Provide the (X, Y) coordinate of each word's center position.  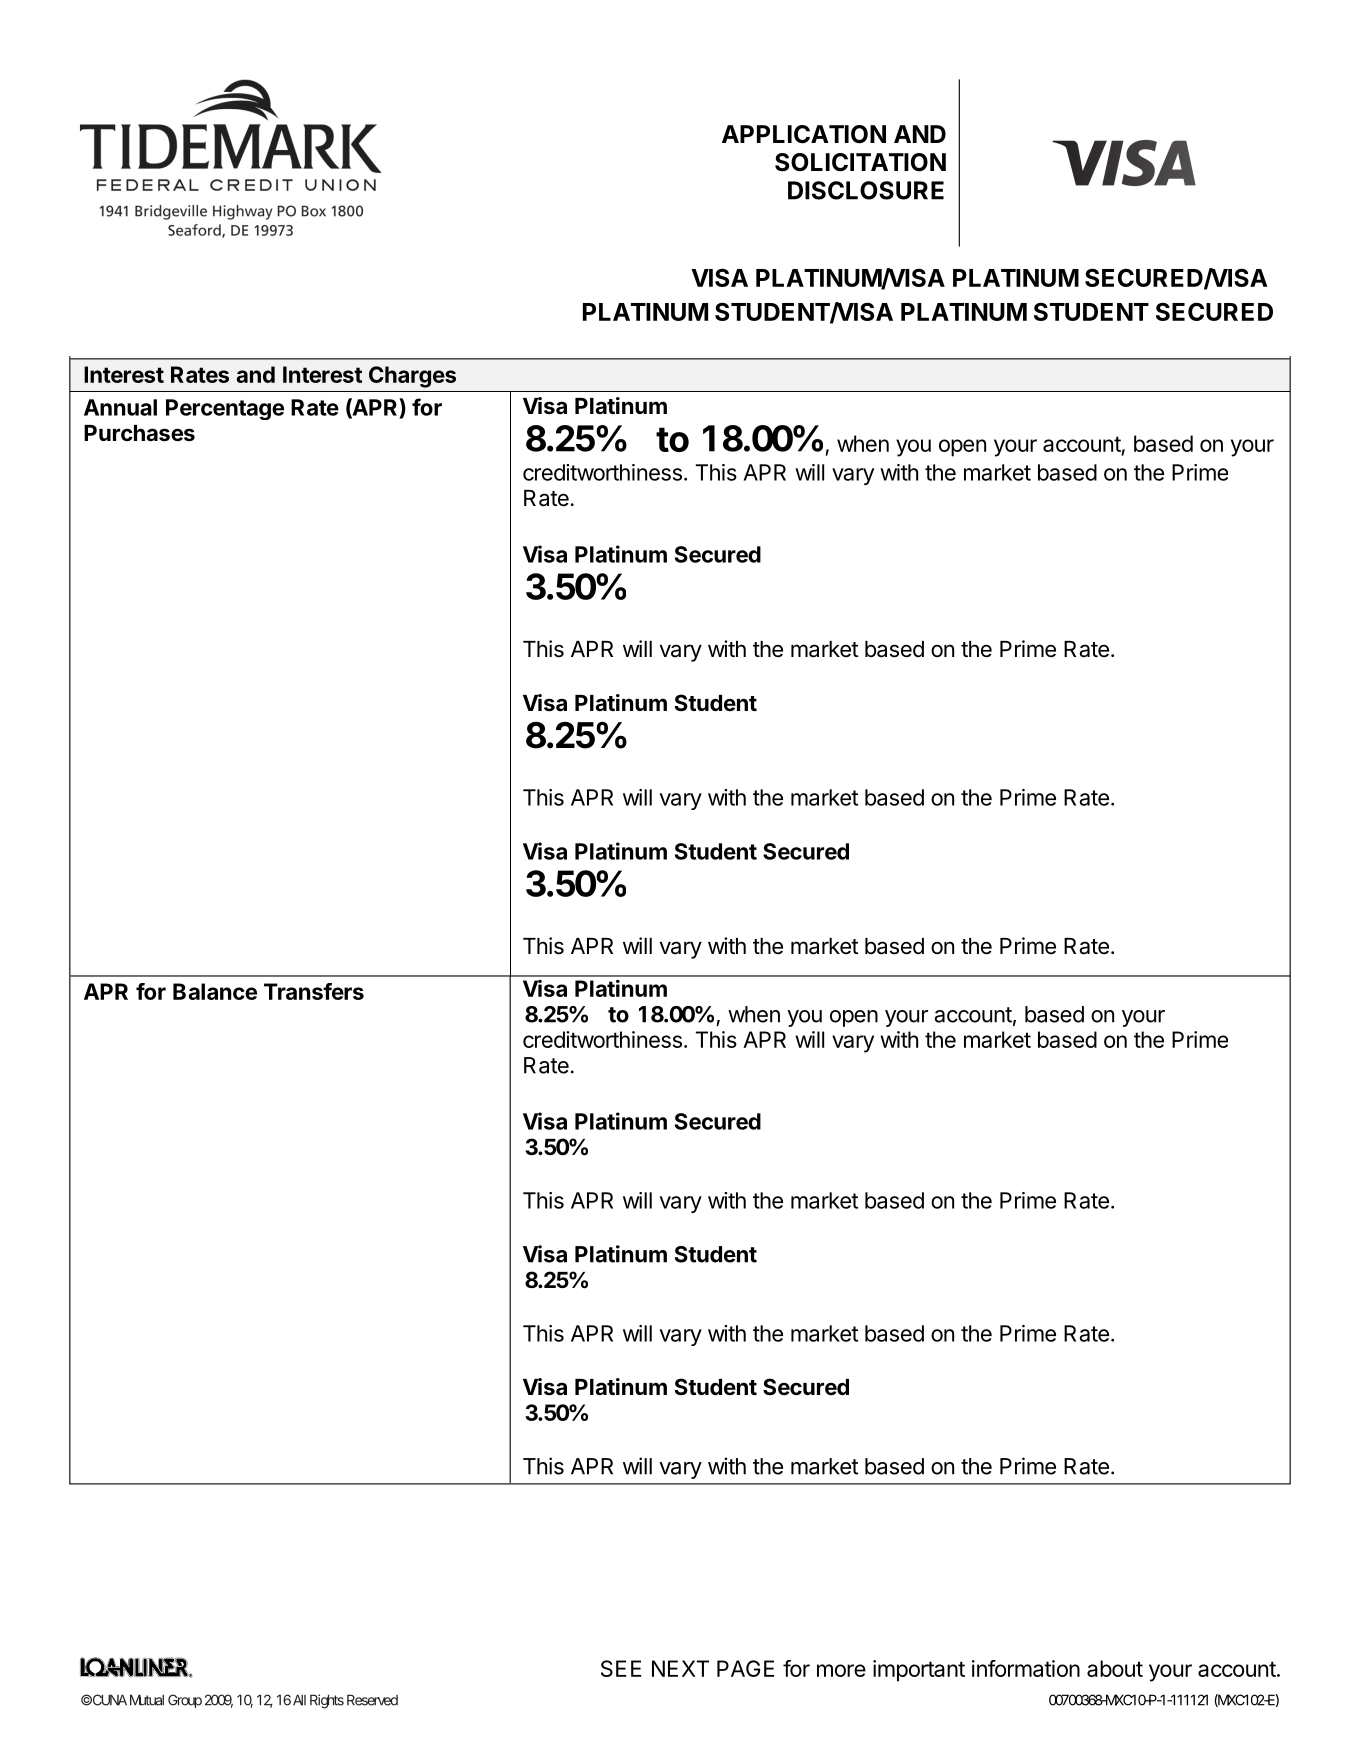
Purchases (139, 433)
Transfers (314, 991)
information (1026, 1668)
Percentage (225, 409)
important (919, 1671)
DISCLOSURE (866, 190)
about (1115, 1668)
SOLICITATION (860, 162)
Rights (327, 1701)
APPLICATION (804, 134)
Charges (412, 377)
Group (185, 1701)
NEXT (680, 1668)
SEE (621, 1668)
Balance (215, 991)
